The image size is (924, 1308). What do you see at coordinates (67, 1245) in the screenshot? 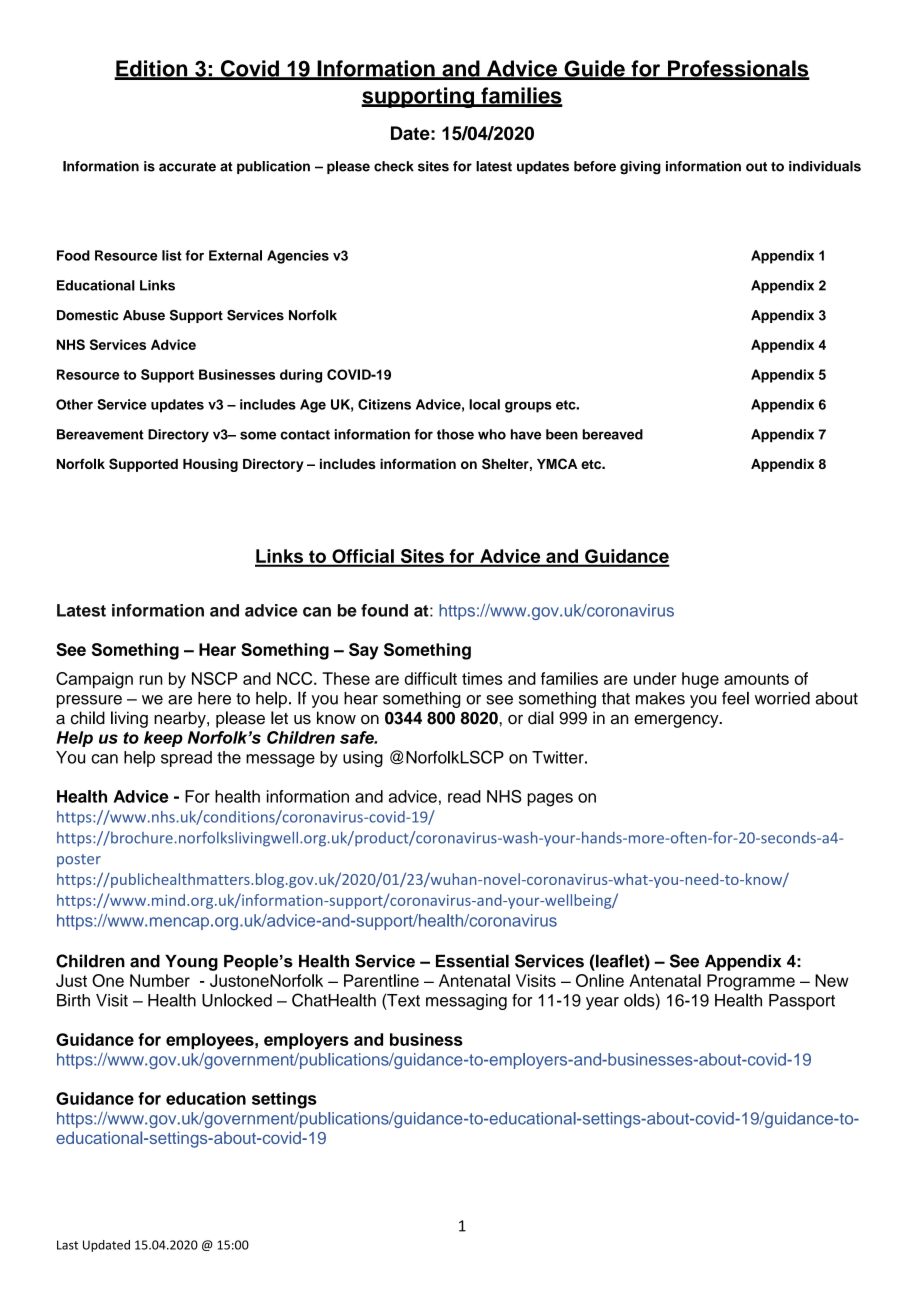
I see `Last` at bounding box center [67, 1245].
